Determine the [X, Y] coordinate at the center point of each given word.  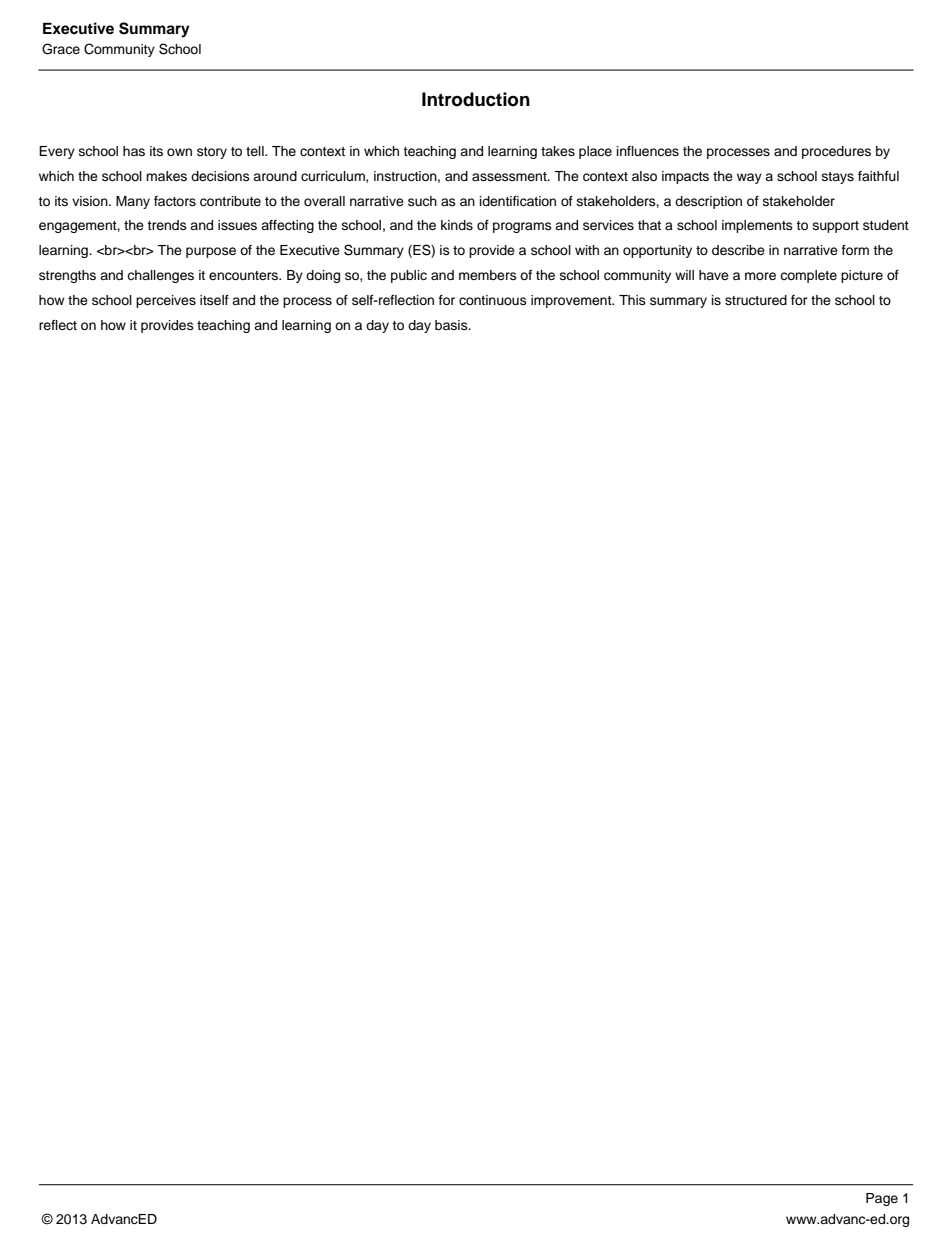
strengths [67, 276]
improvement [572, 301]
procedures [836, 152]
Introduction [476, 99]
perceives [166, 301]
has [134, 151]
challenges [160, 276]
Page [882, 1199]
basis [452, 325]
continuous [493, 300]
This [632, 300]
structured [756, 300]
